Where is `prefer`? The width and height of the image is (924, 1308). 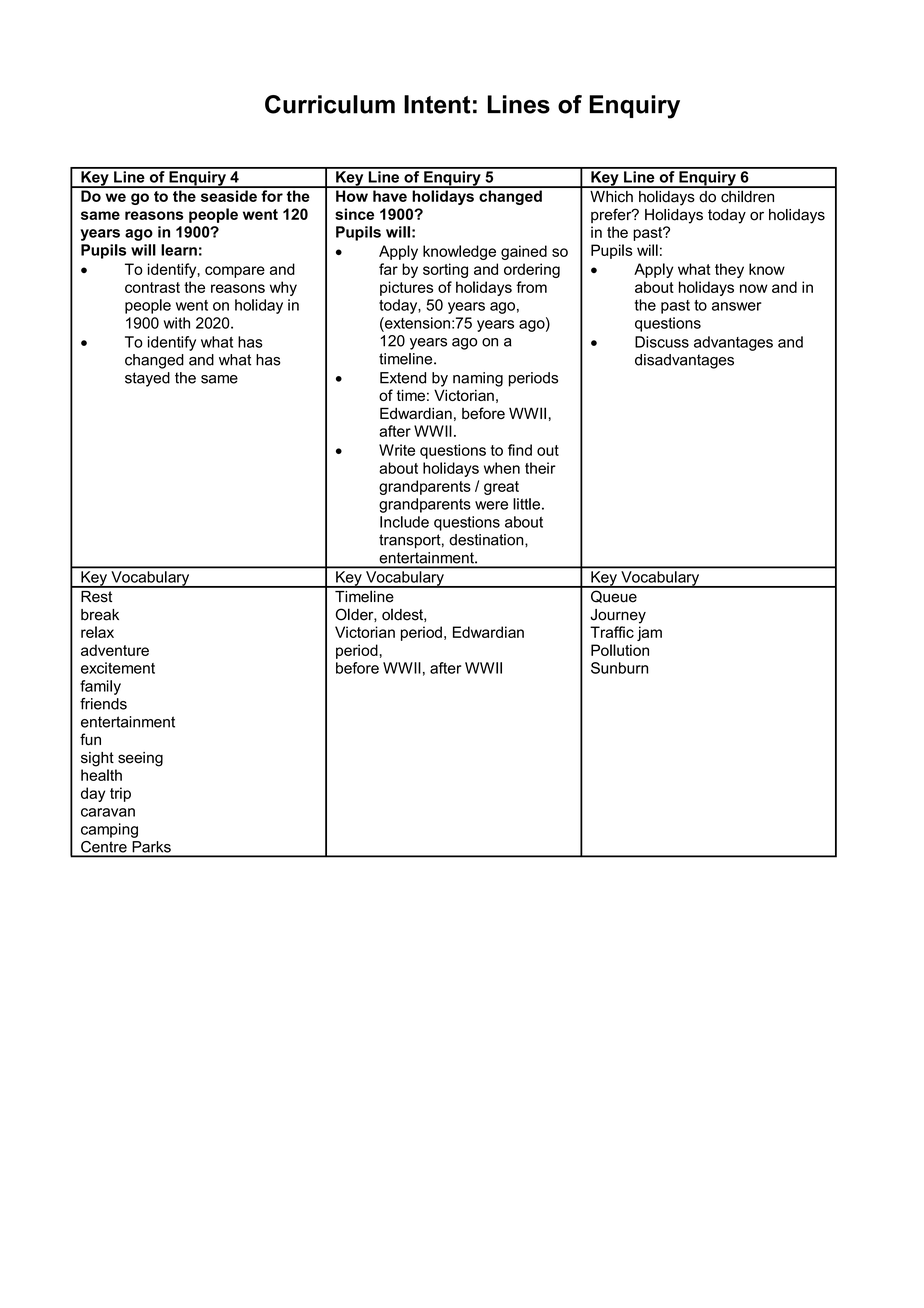 prefer is located at coordinates (612, 215).
